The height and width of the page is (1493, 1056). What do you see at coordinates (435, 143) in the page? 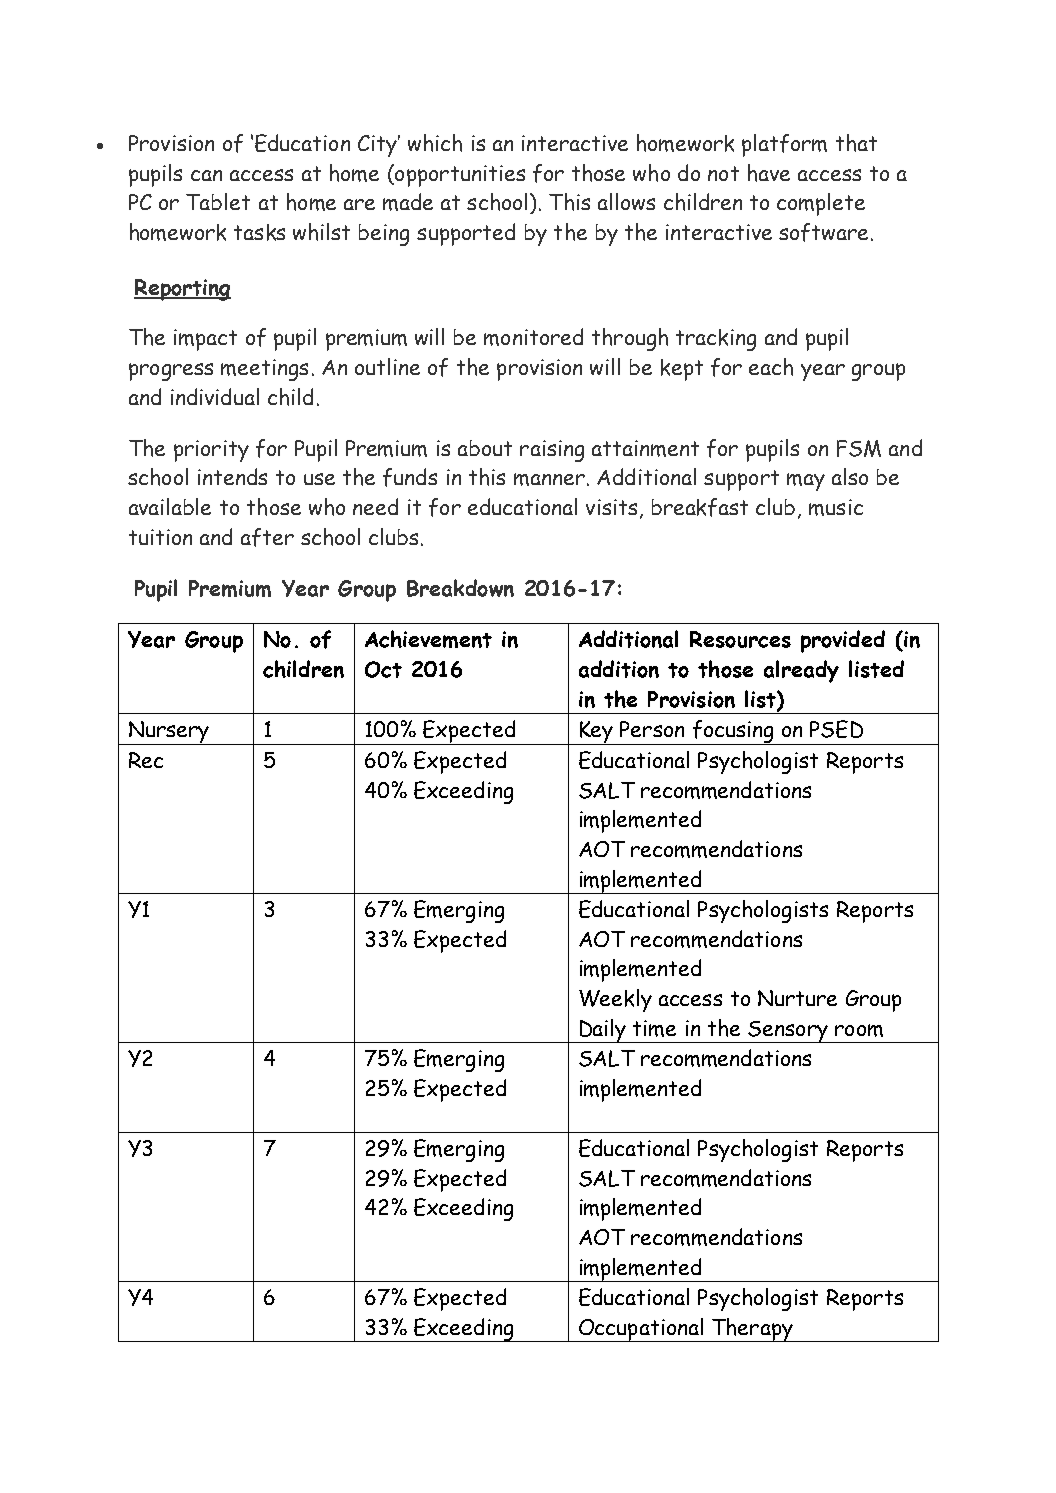
I see `which` at bounding box center [435, 143].
